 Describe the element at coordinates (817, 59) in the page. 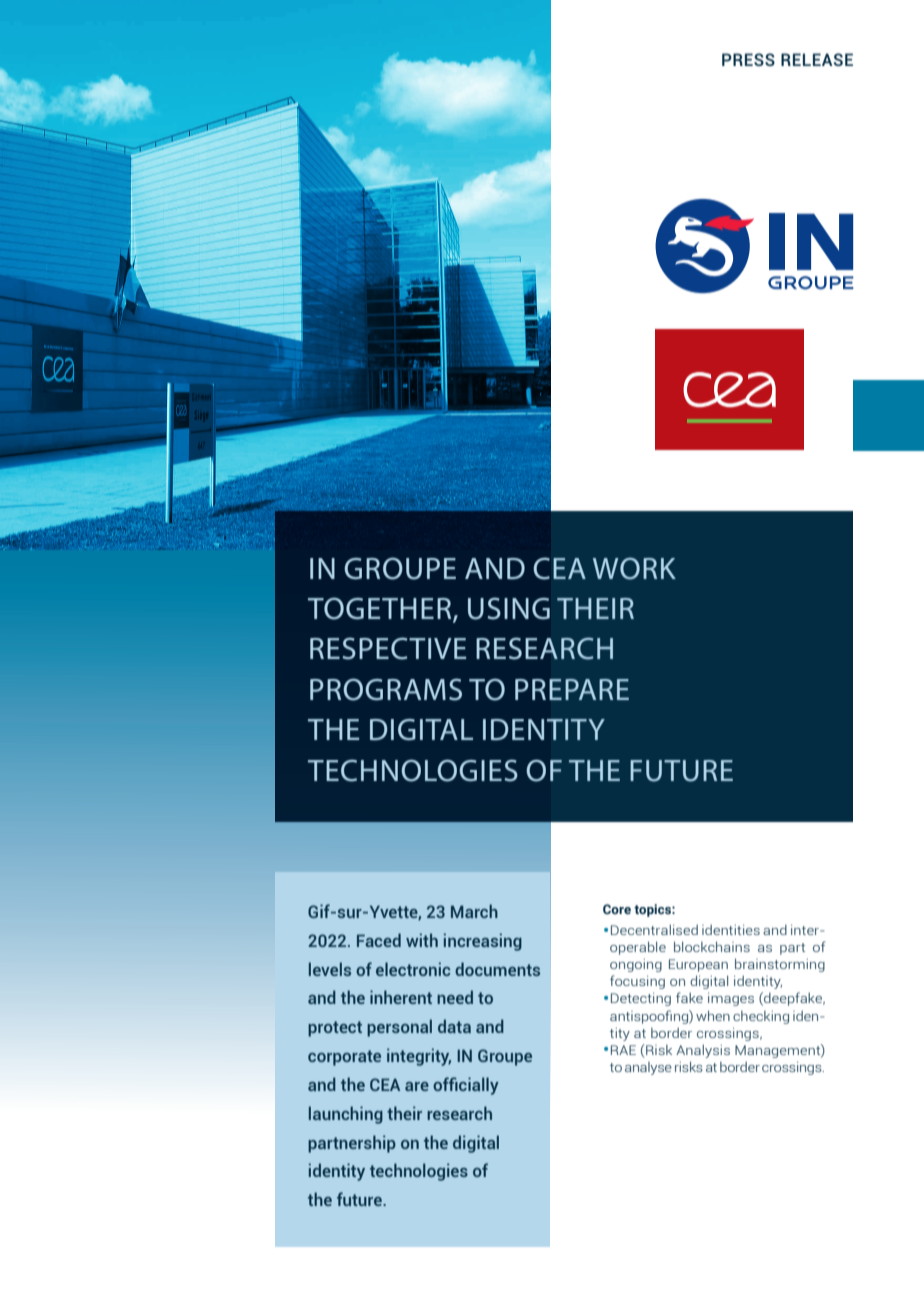

I see `RELEASE` at that location.
